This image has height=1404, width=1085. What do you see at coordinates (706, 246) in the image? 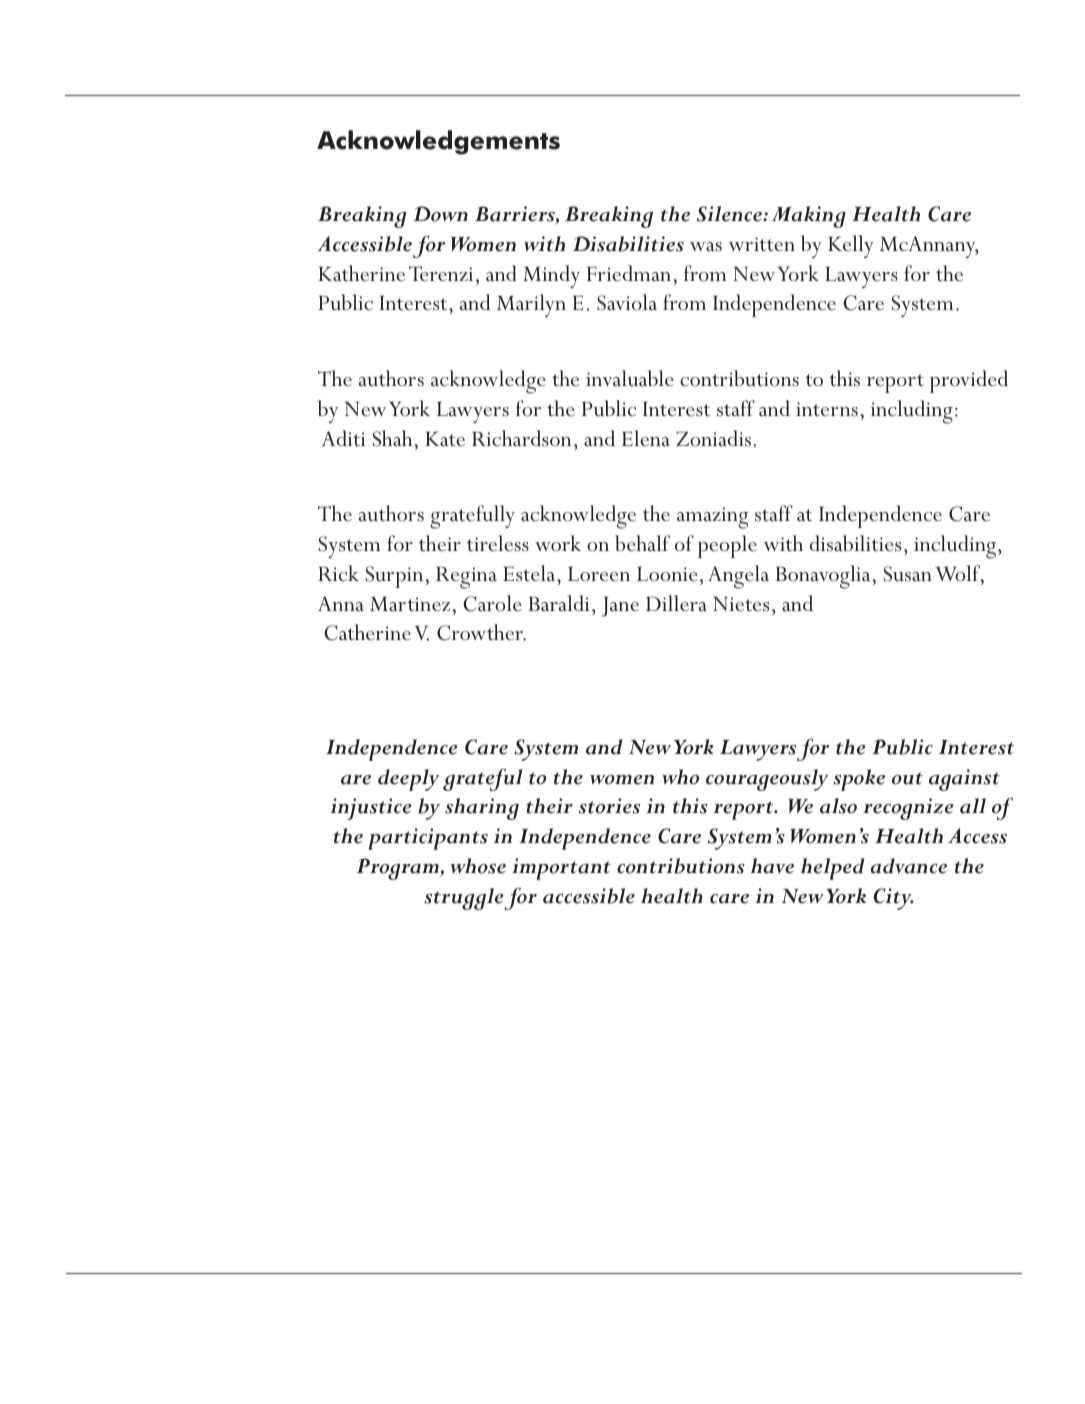
I see `was` at bounding box center [706, 246].
